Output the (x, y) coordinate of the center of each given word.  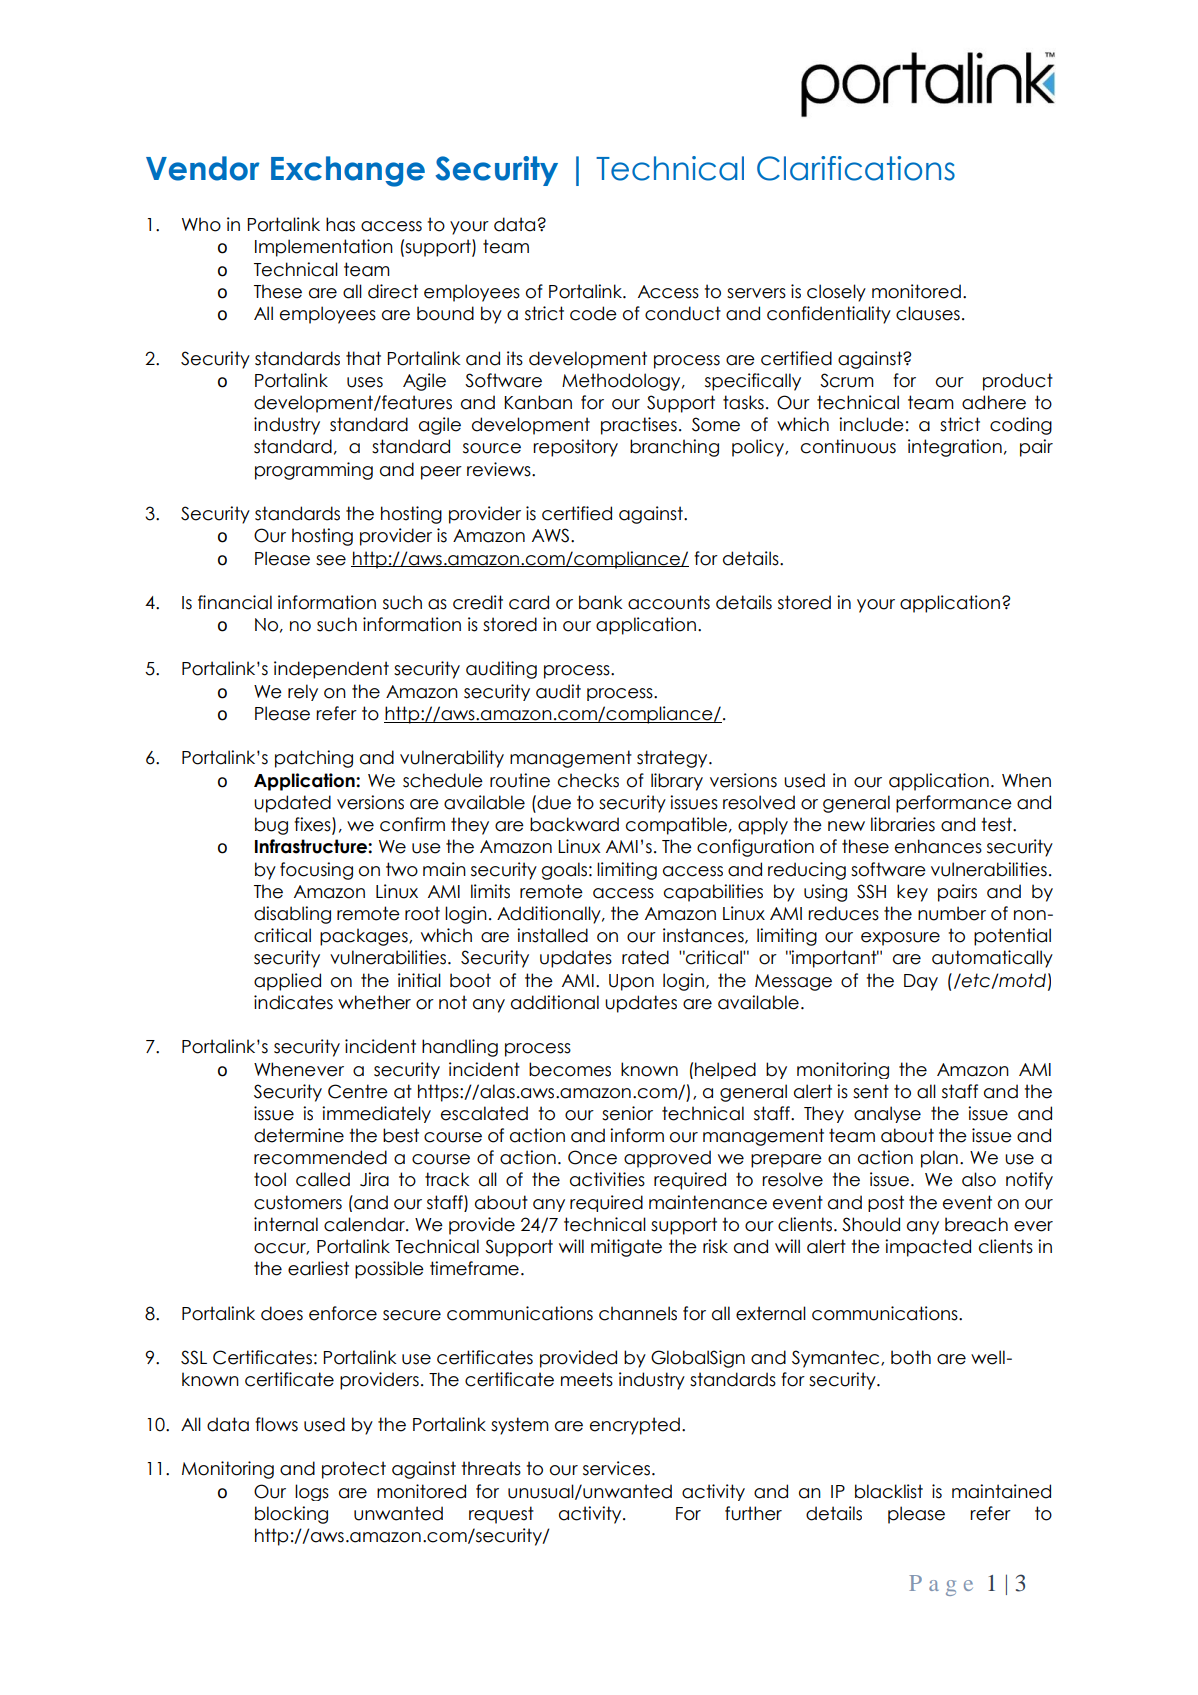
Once (592, 1157)
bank (601, 602)
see (331, 560)
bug (271, 826)
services (618, 1468)
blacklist (889, 1491)
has (340, 224)
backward (574, 824)
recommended (320, 1157)
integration (955, 448)
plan (939, 1159)
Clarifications (856, 168)
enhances (938, 846)
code (593, 313)
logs (312, 1492)
